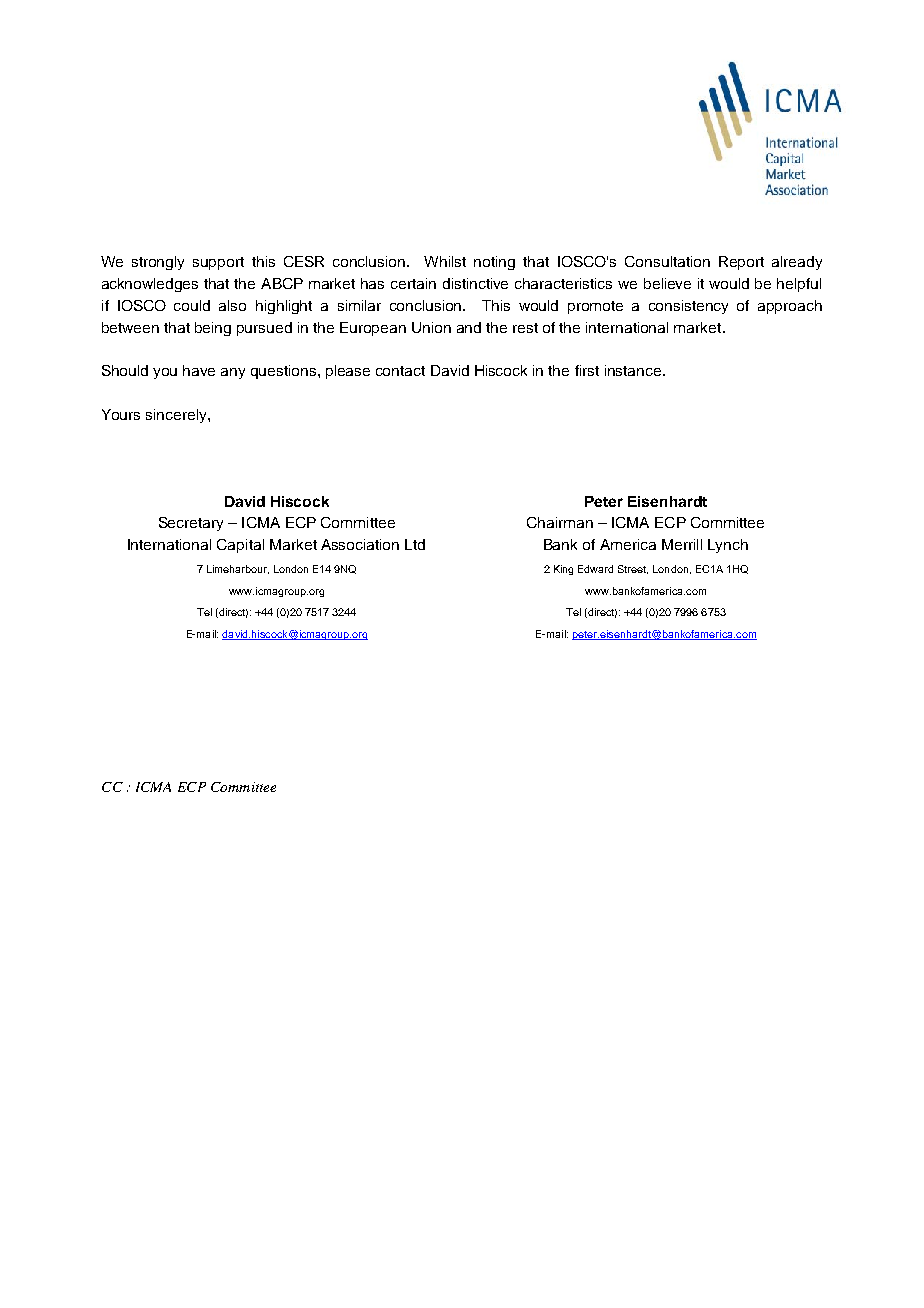 The image size is (924, 1308). I want to click on Whilst, so click(445, 261).
